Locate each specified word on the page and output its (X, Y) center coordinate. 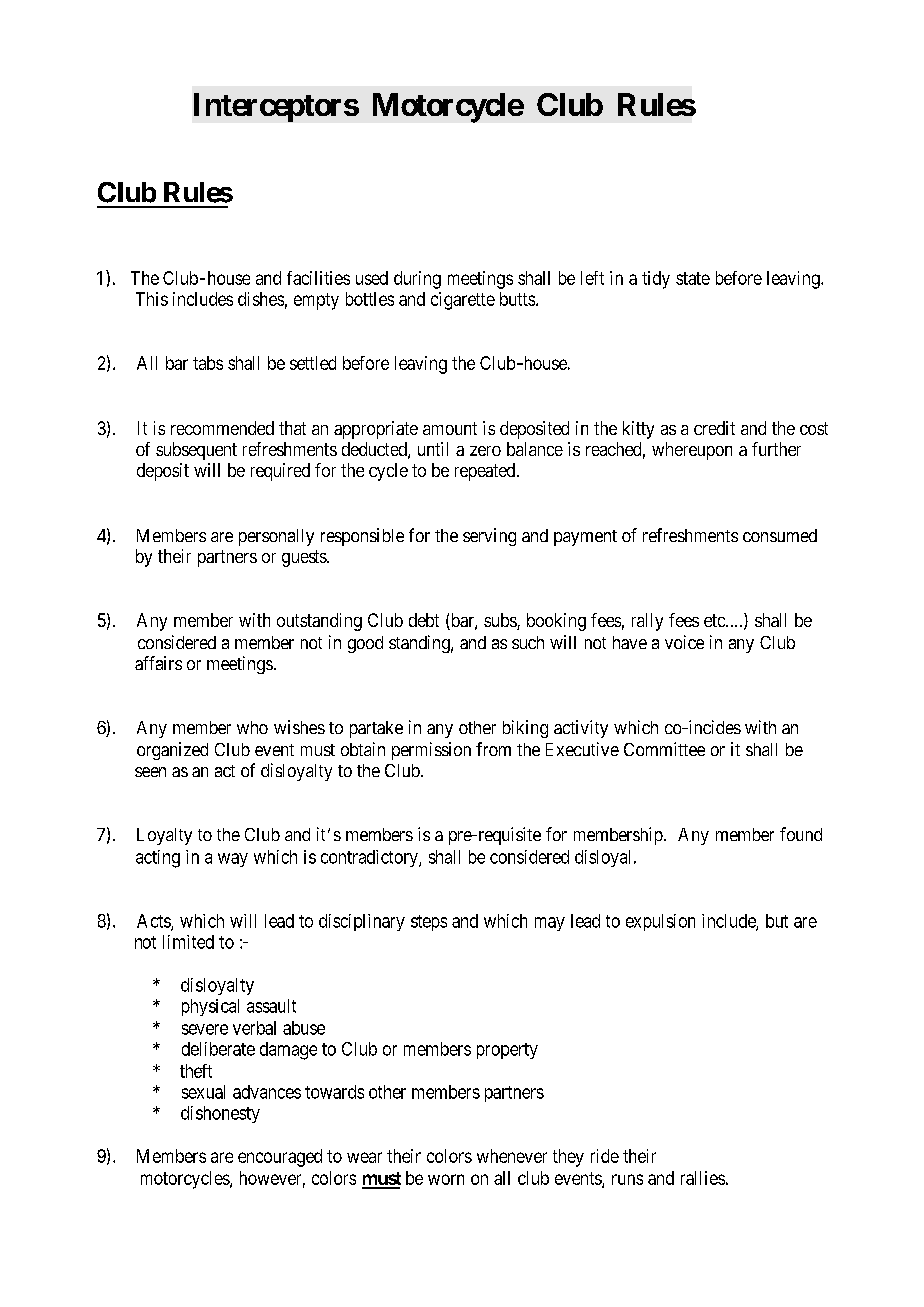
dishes (261, 299)
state (693, 278)
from (493, 749)
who (252, 727)
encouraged (280, 1158)
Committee (664, 749)
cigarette (463, 301)
